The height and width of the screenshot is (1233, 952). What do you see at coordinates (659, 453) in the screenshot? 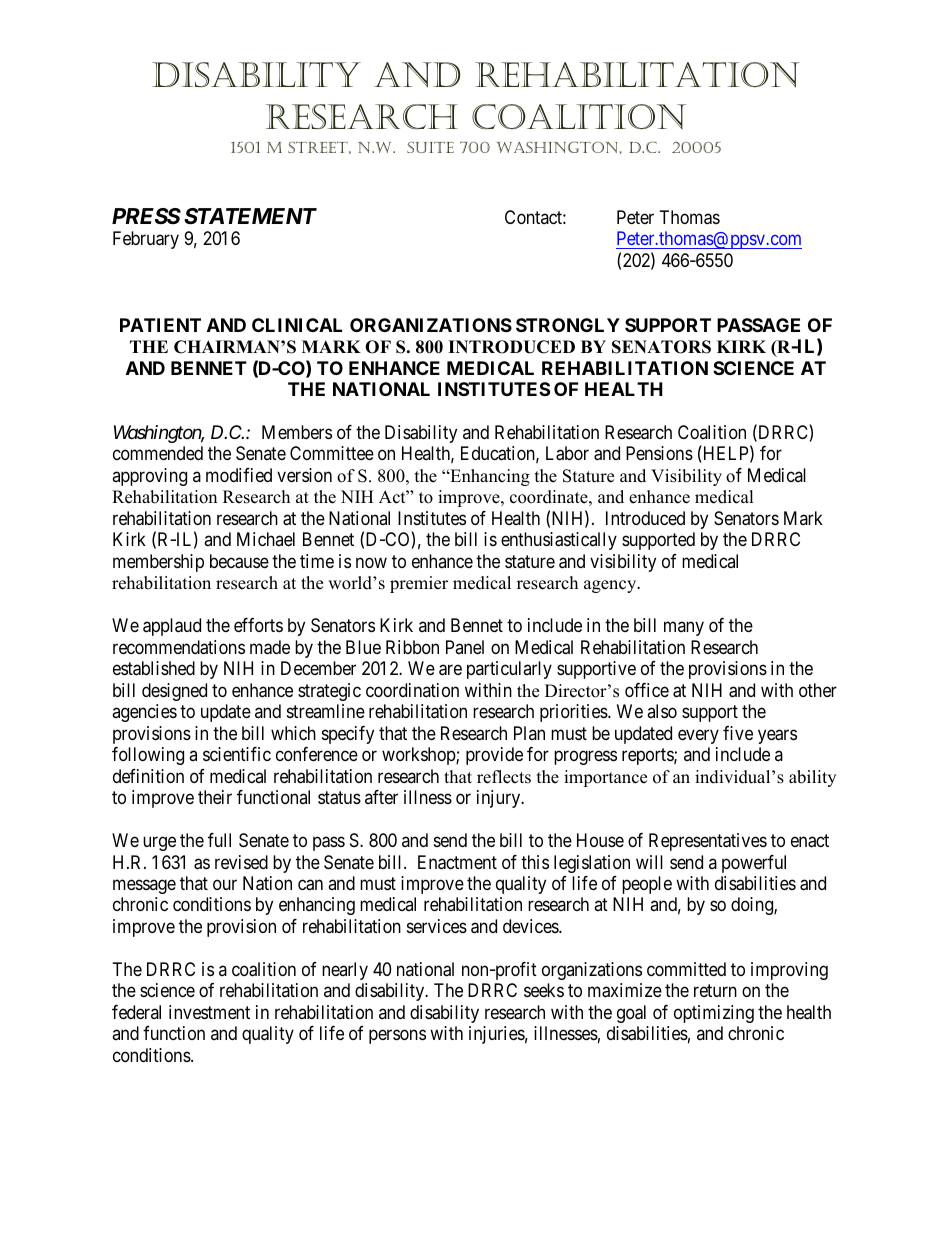
I see `Pensions` at bounding box center [659, 453].
